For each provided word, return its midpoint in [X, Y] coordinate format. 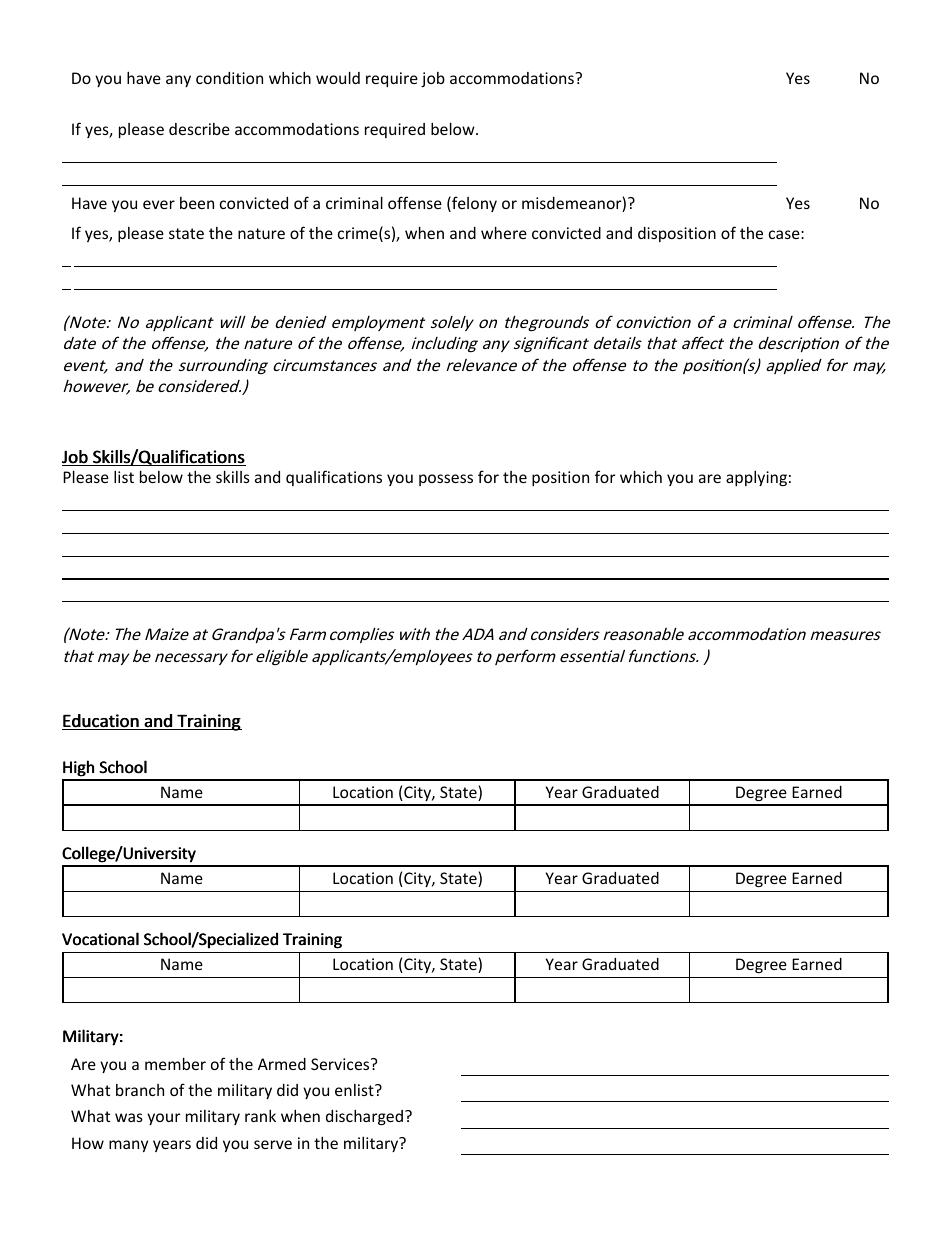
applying [756, 478]
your [164, 1119]
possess [446, 480]
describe [199, 129]
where [504, 232]
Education [101, 722]
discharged [364, 1117]
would [338, 77]
